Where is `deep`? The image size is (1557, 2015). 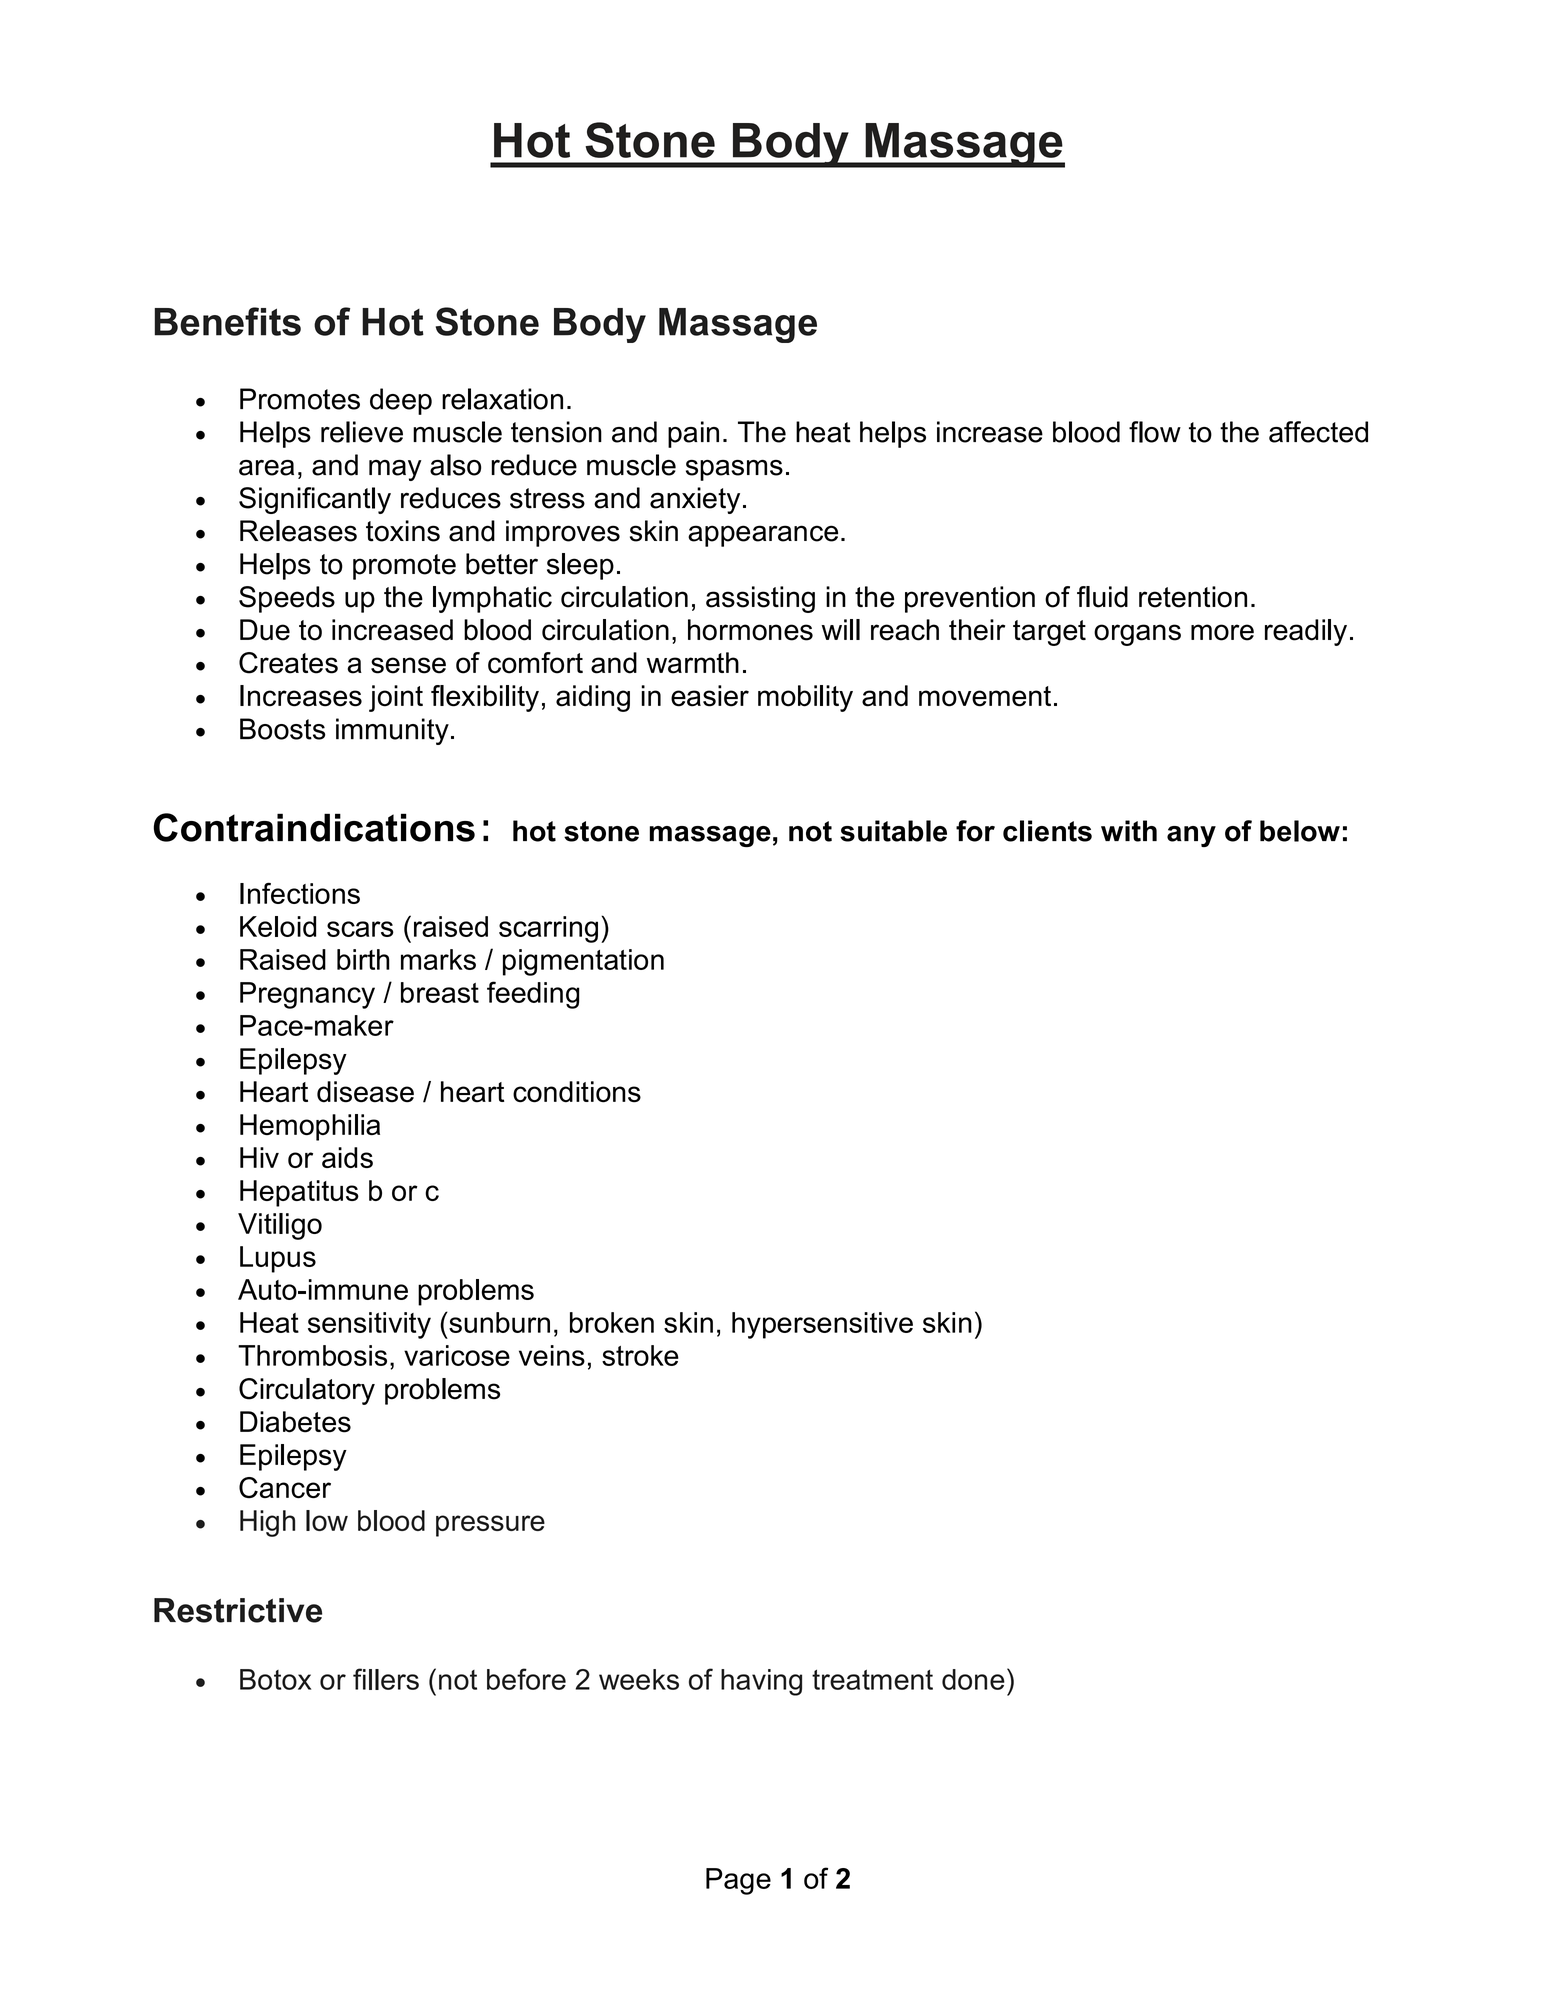 deep is located at coordinates (401, 401).
